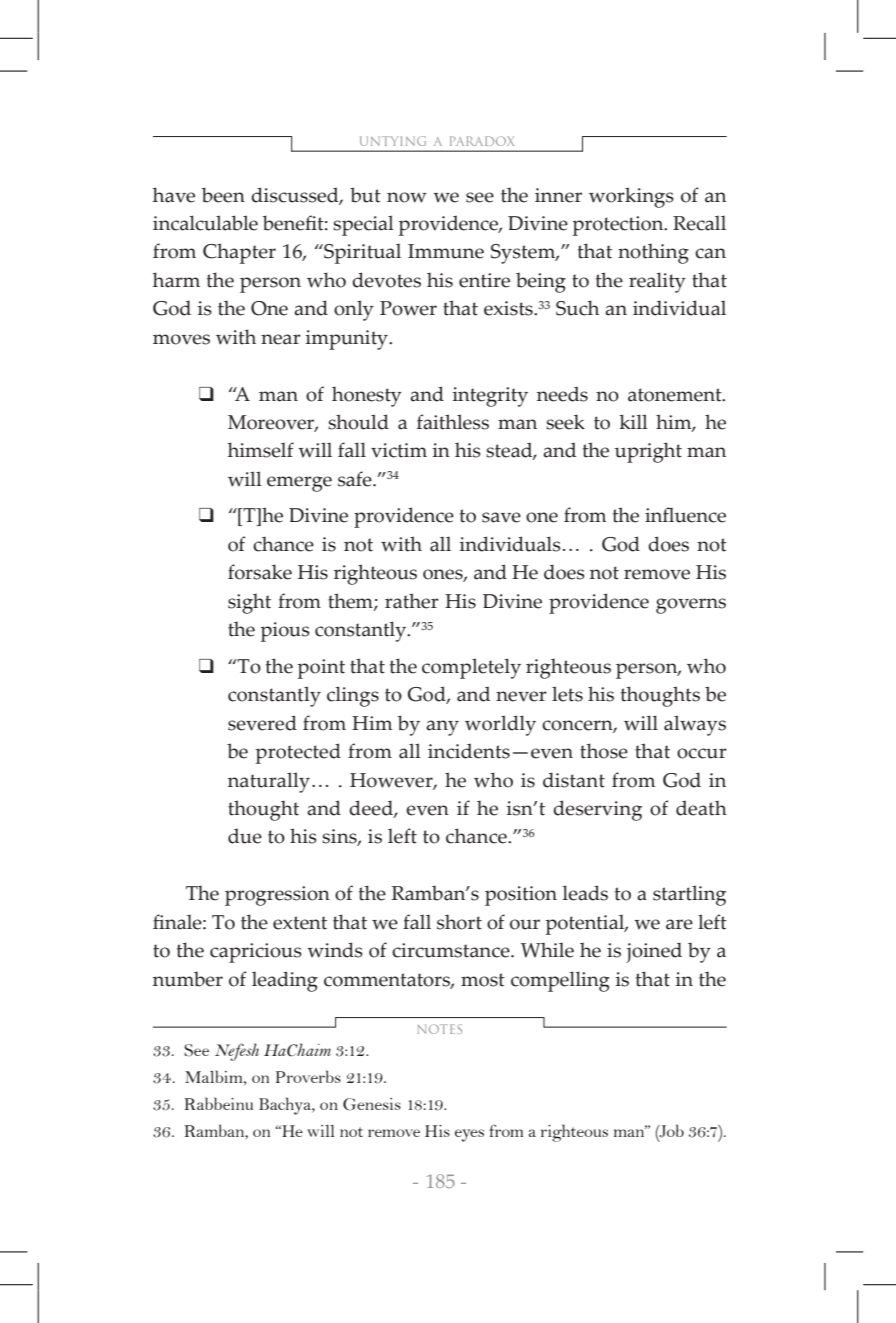 The image size is (896, 1323). Describe the element at coordinates (223, 195) in the document. I see `been` at that location.
